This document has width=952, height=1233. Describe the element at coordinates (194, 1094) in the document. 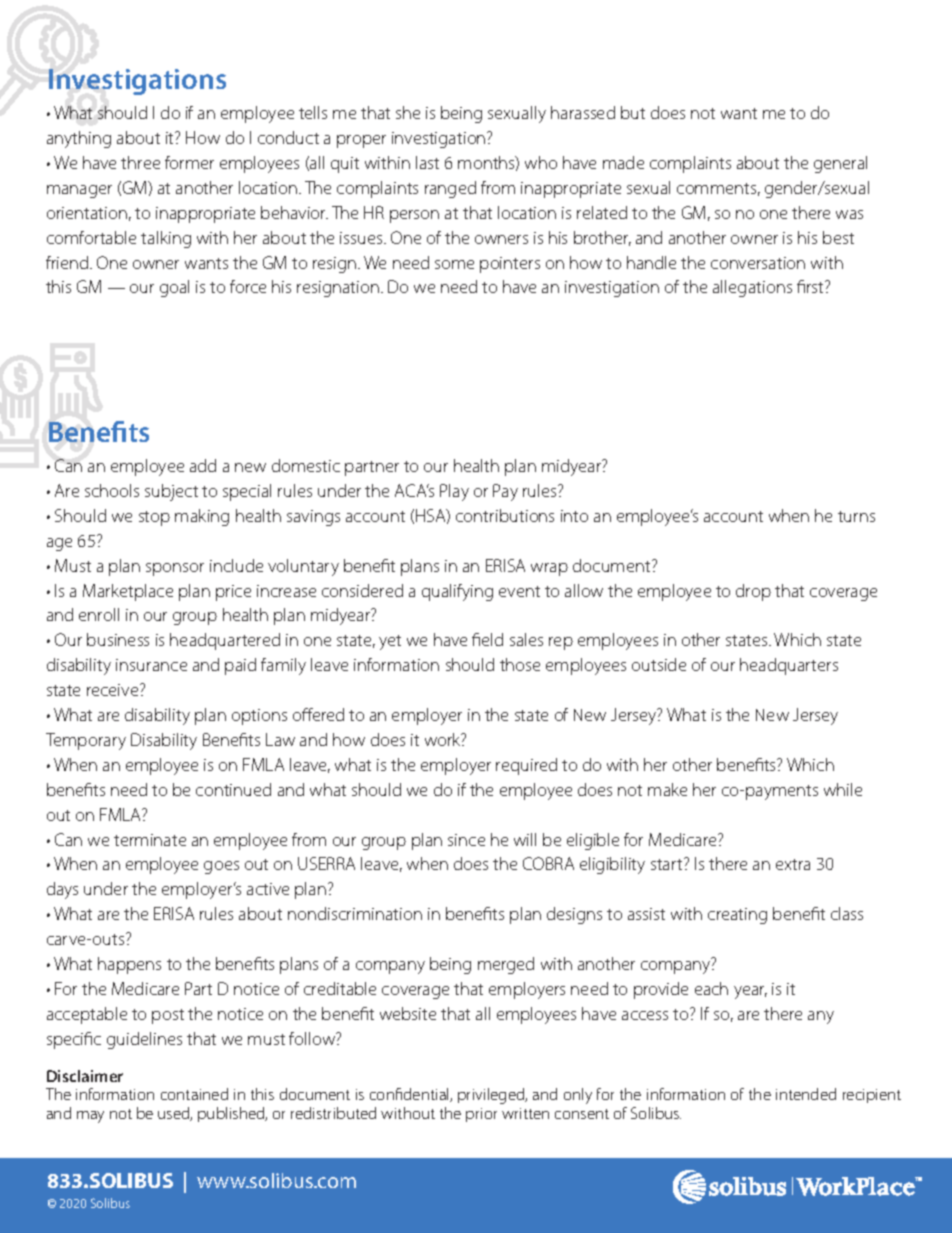

I see `contained` at that location.
